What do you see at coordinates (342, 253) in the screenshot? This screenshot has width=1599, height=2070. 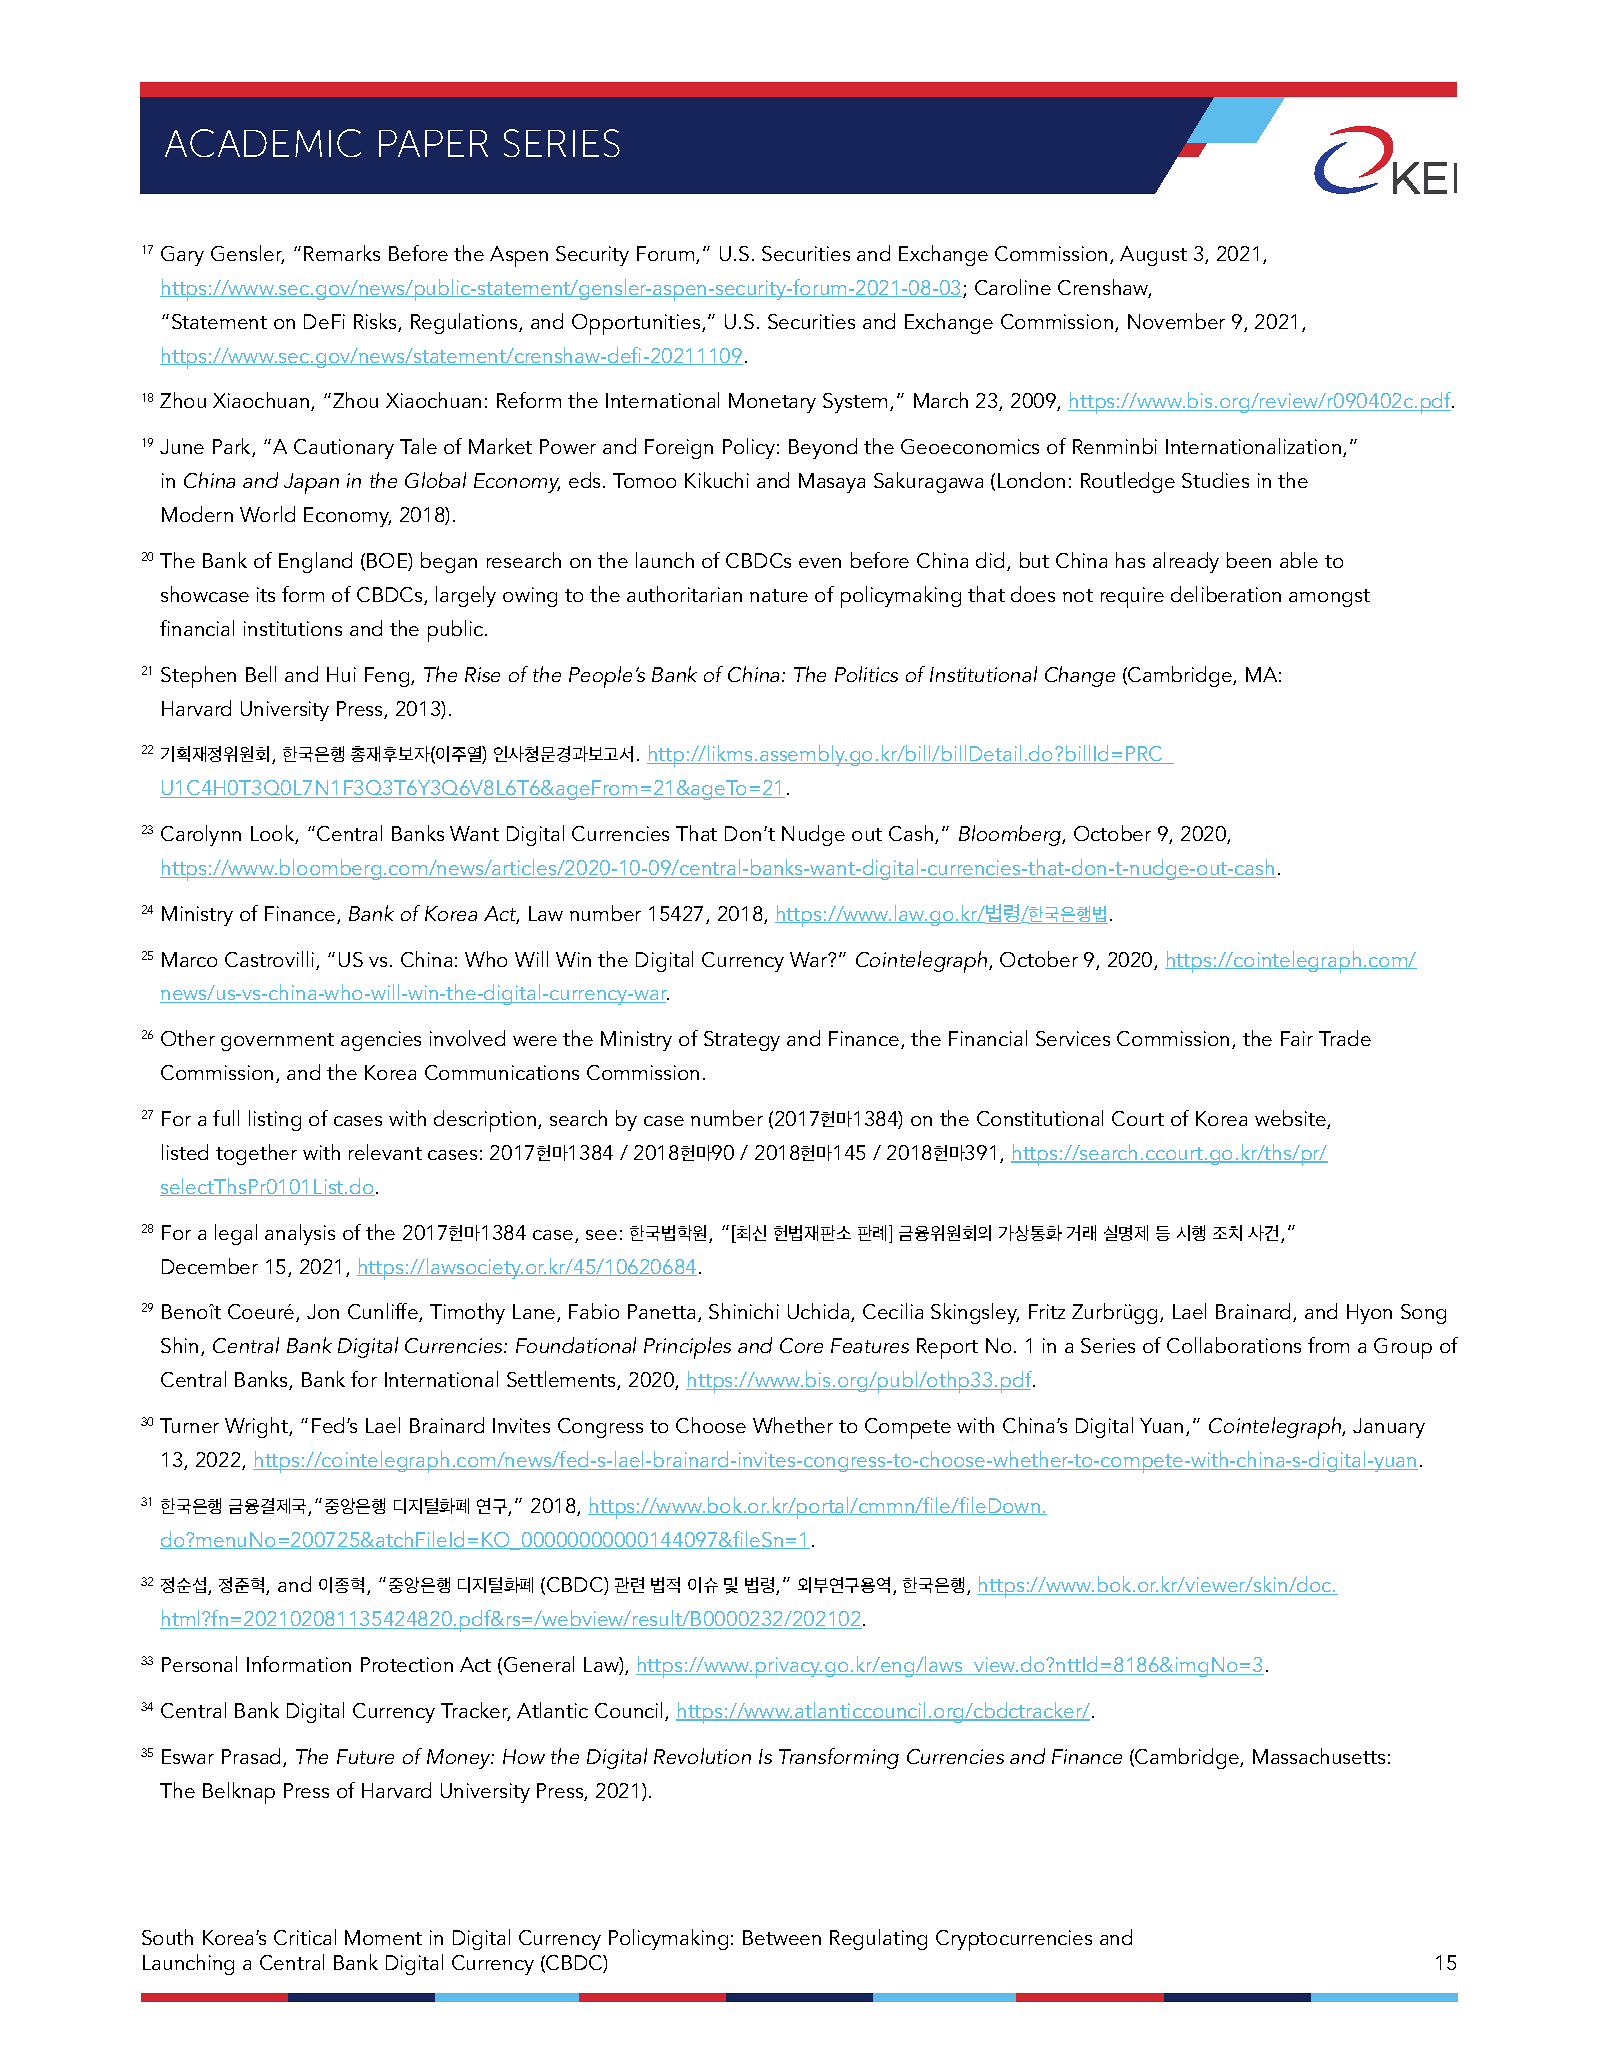 I see `Remarks` at bounding box center [342, 253].
